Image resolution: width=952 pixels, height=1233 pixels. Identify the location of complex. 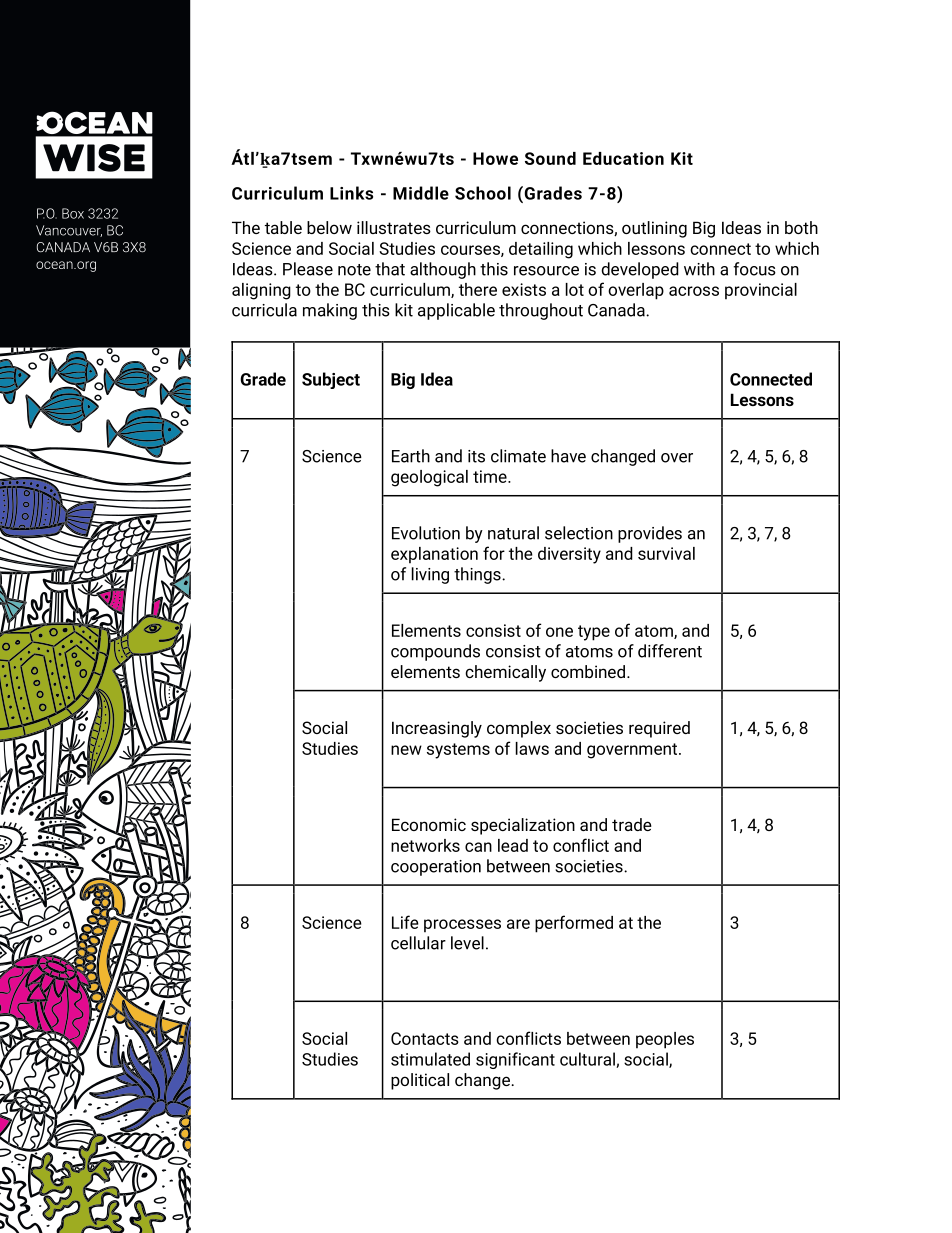
(519, 729).
